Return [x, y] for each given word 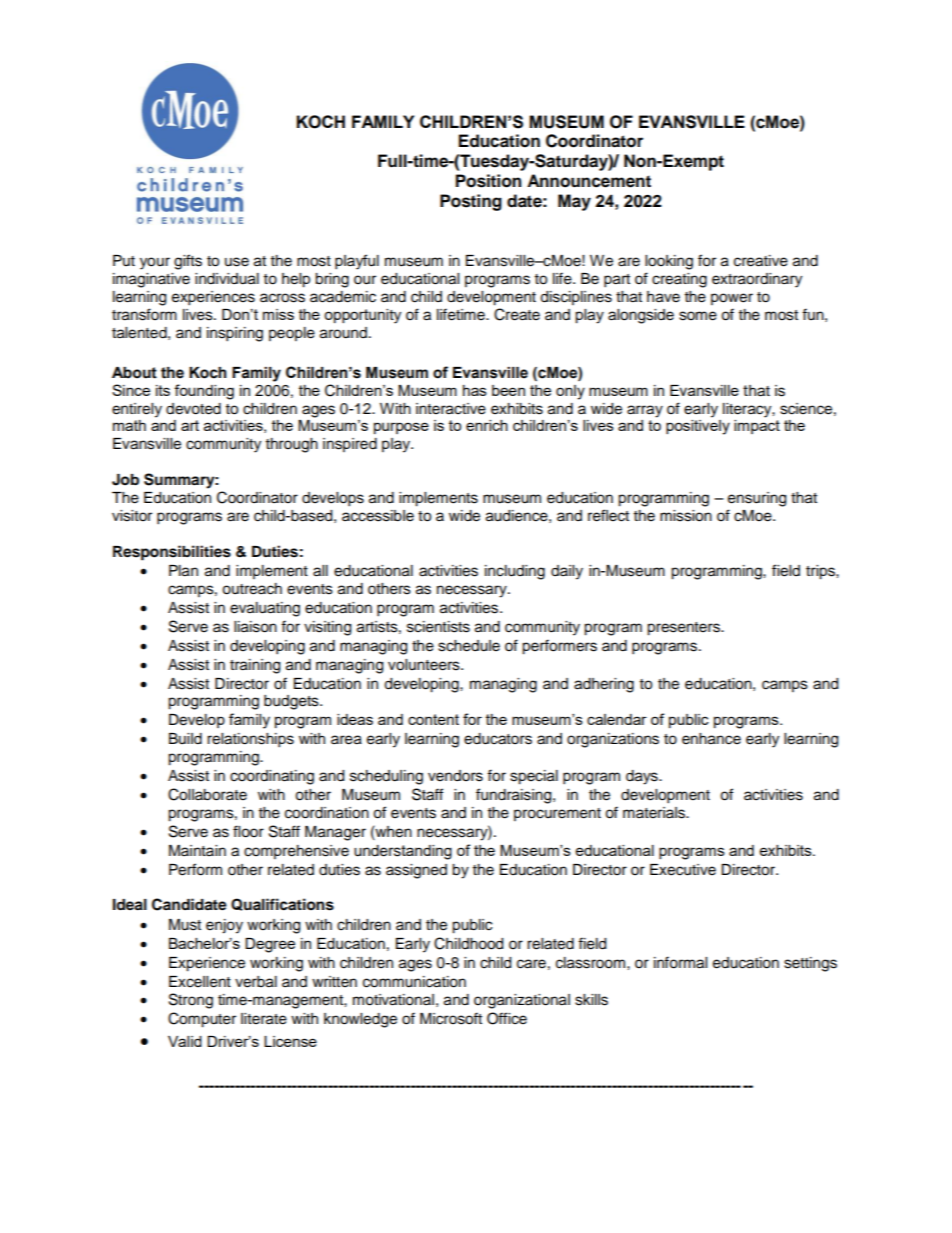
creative [761, 261]
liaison [255, 627]
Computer [202, 1020]
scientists [438, 627]
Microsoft [451, 1018]
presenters [684, 629]
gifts [188, 262]
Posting [471, 202]
